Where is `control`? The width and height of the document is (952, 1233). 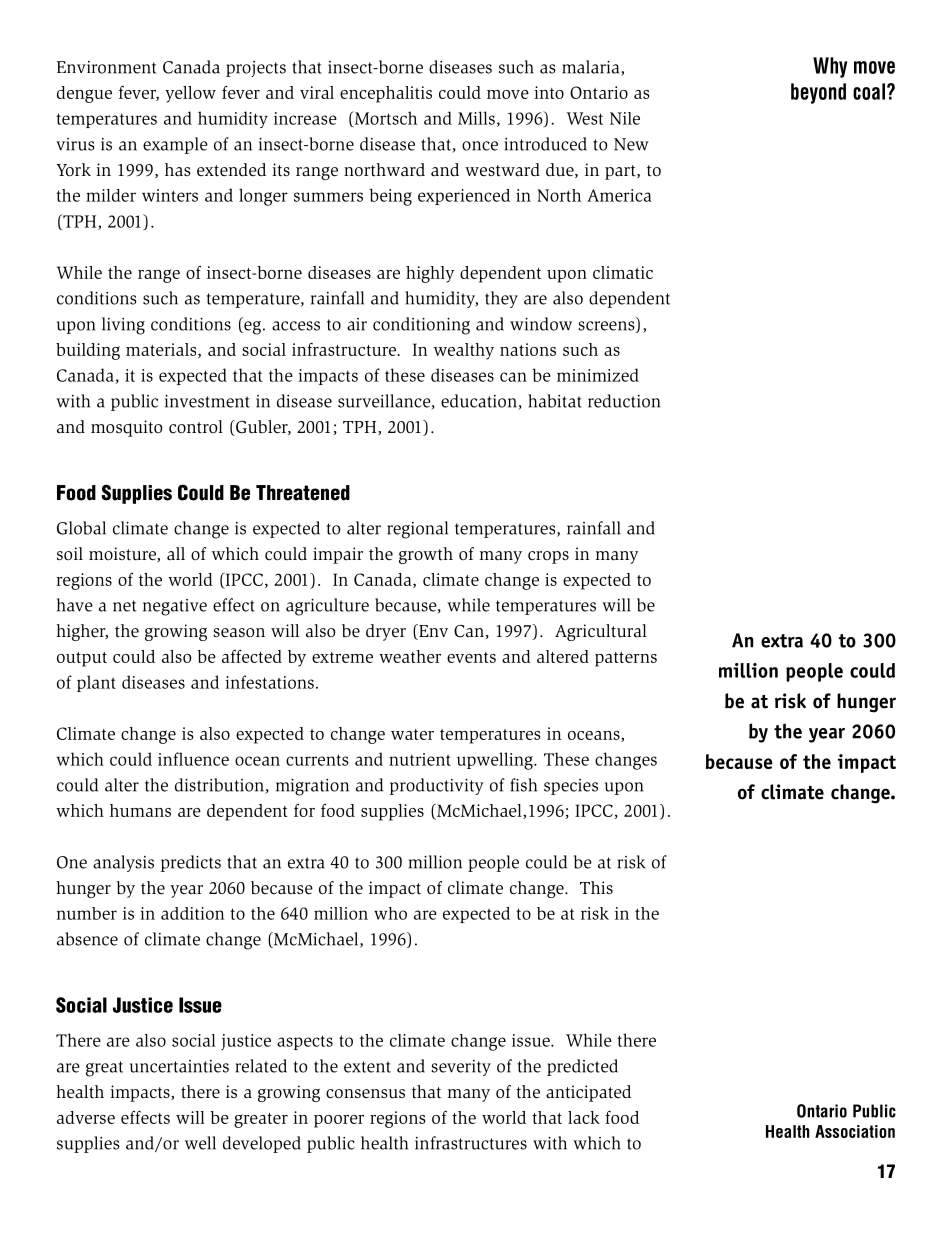 control is located at coordinates (196, 426).
